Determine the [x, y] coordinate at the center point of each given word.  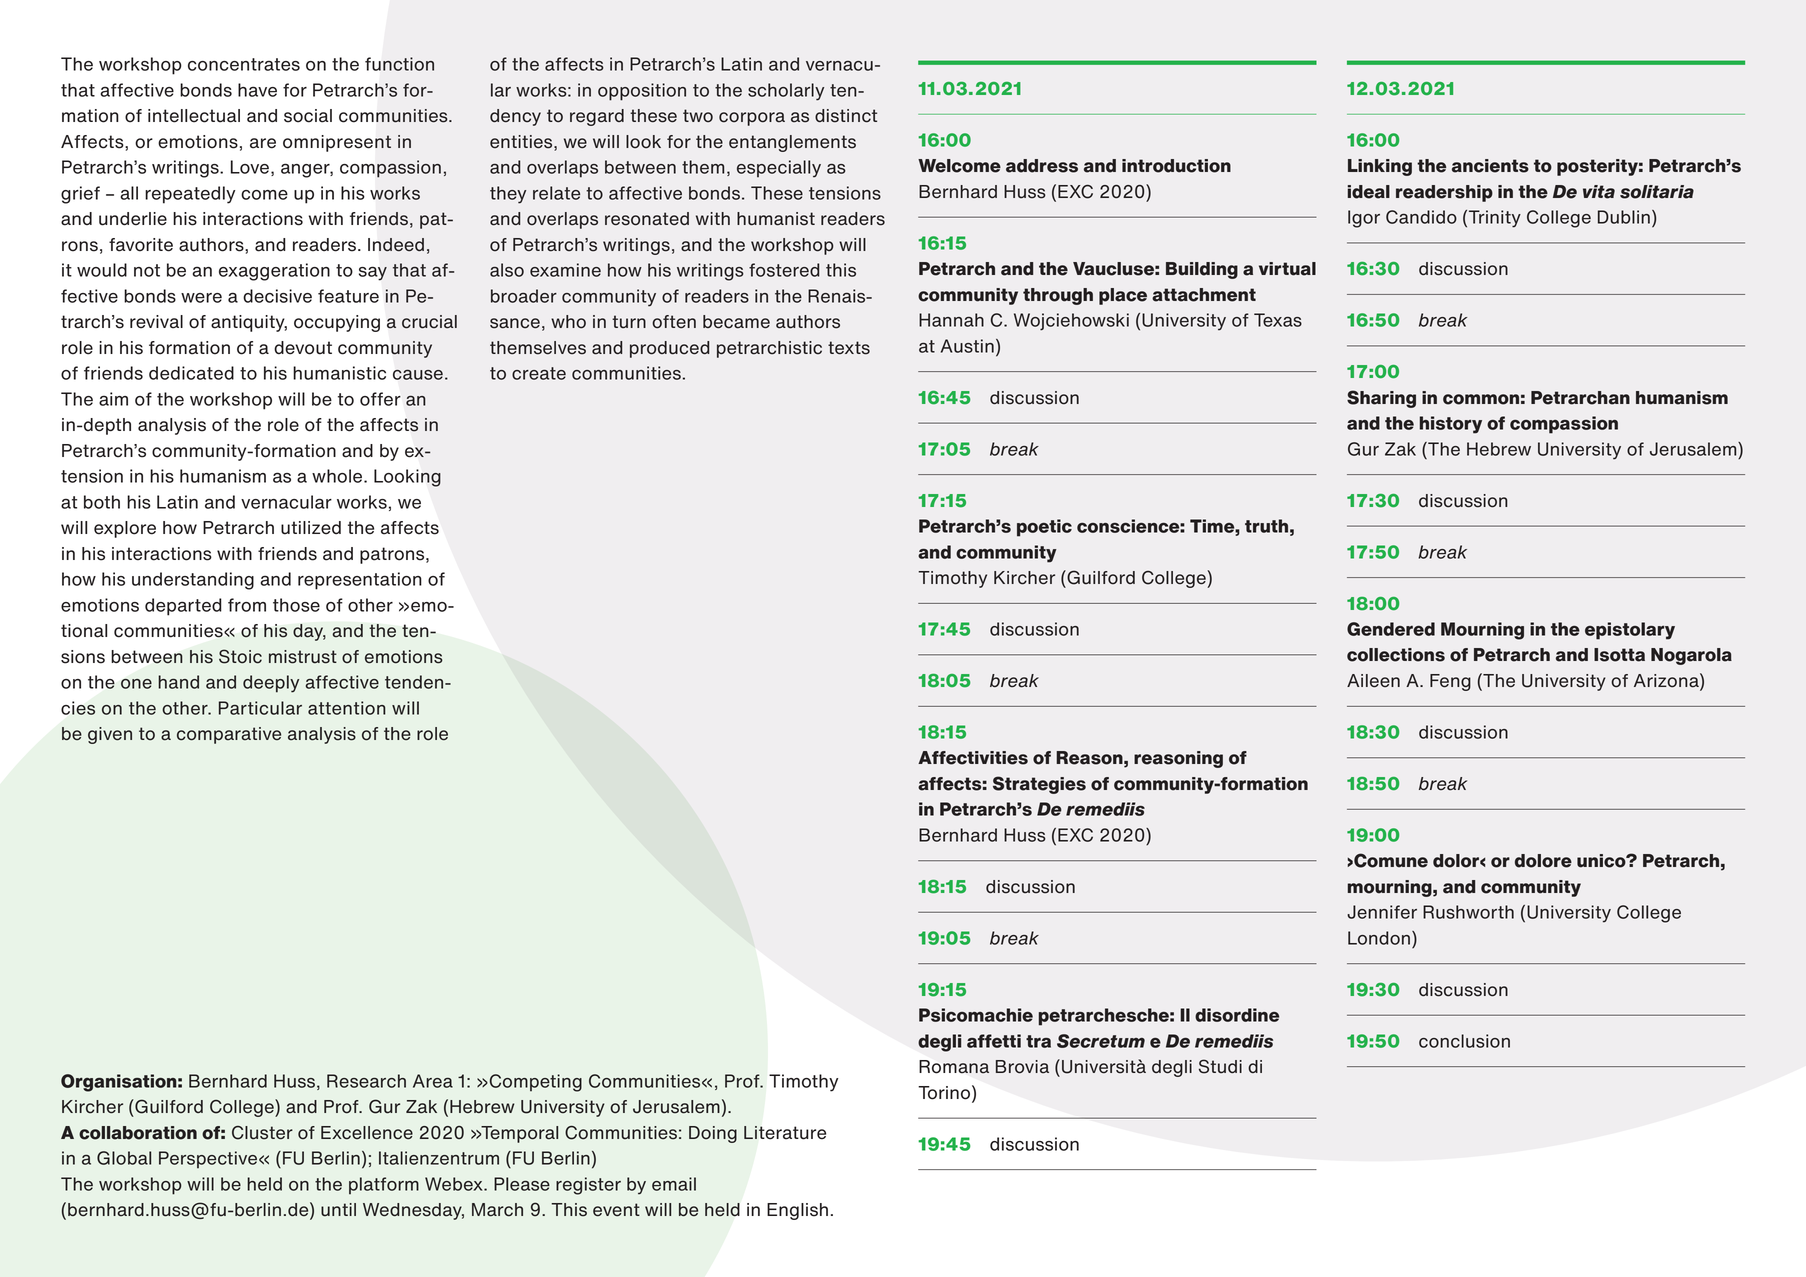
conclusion [1464, 1041]
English [797, 1211]
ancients [1490, 166]
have [257, 90]
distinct [846, 116]
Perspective [208, 1159]
